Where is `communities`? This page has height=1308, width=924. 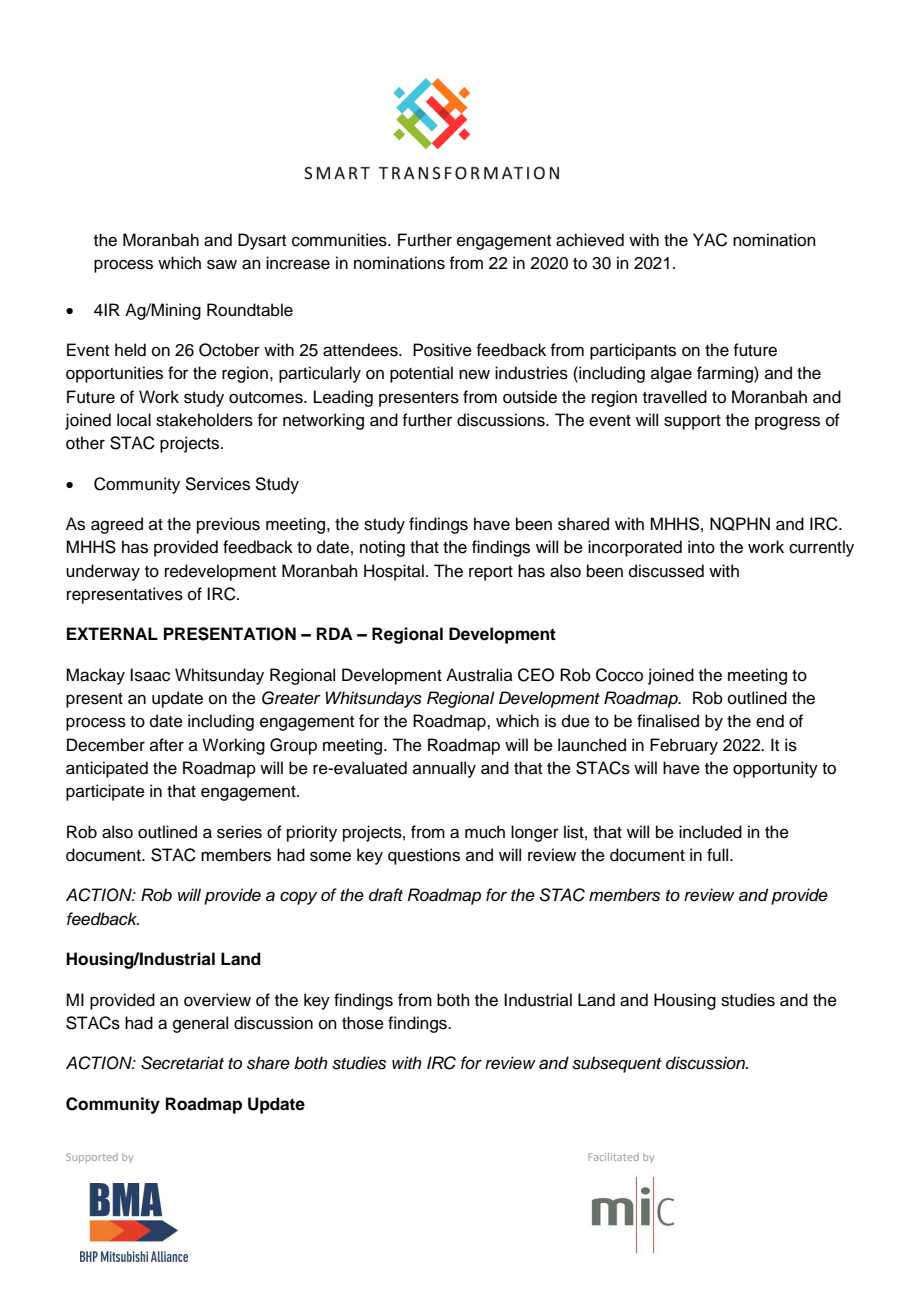 communities is located at coordinates (340, 240).
